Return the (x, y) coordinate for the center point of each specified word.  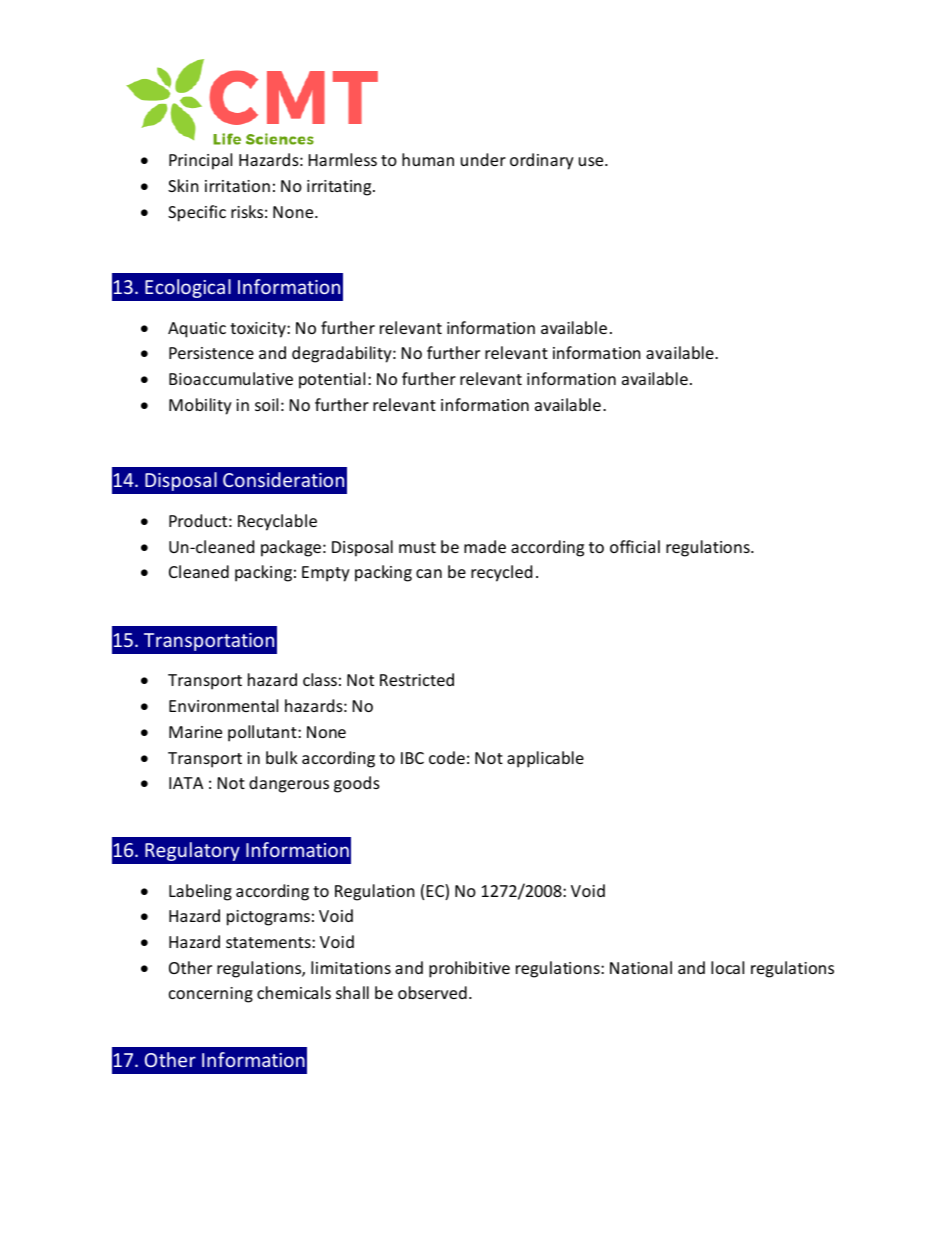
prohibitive (469, 969)
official (635, 546)
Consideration (283, 479)
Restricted (417, 679)
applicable (545, 759)
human (428, 159)
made (485, 546)
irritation (237, 186)
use (592, 161)
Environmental (223, 705)
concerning (211, 995)
